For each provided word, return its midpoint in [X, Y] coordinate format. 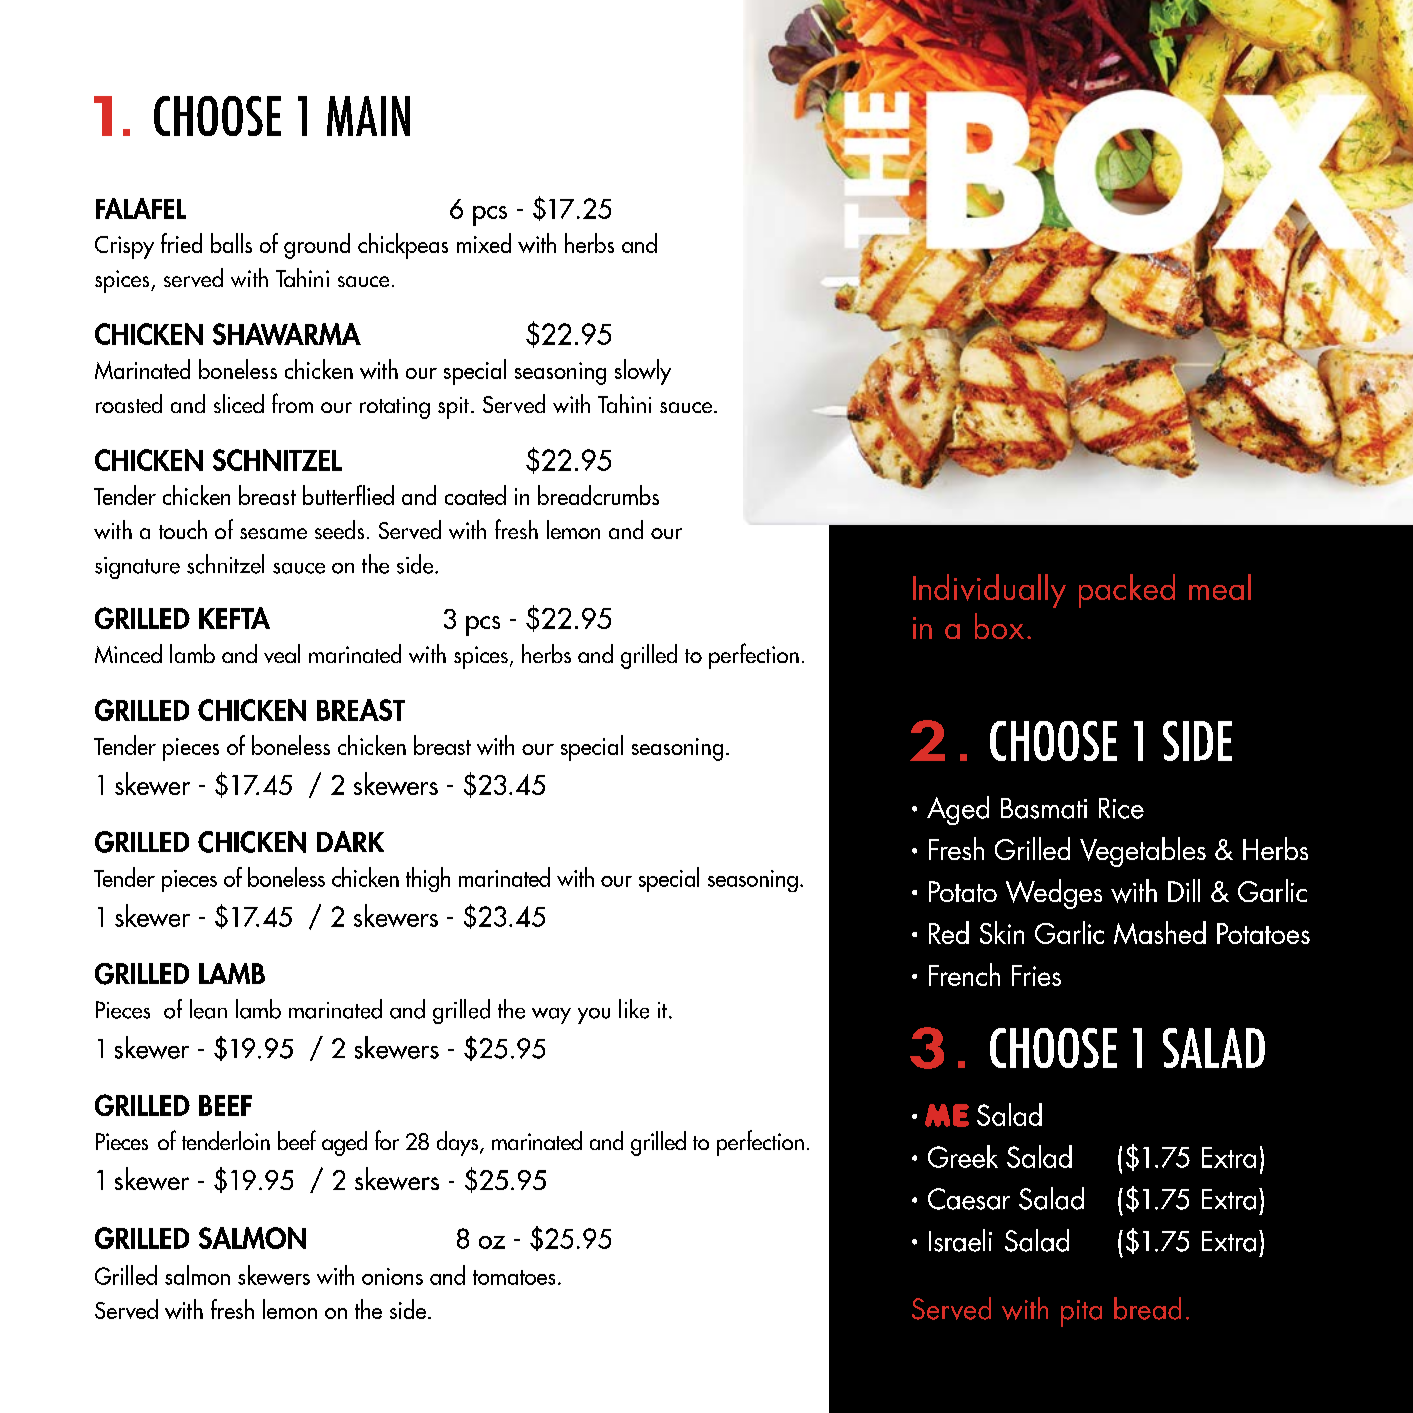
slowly [643, 372]
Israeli [960, 1240]
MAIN [368, 116]
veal [282, 653]
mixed [484, 243]
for [387, 1140]
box [999, 626]
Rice [1121, 808]
